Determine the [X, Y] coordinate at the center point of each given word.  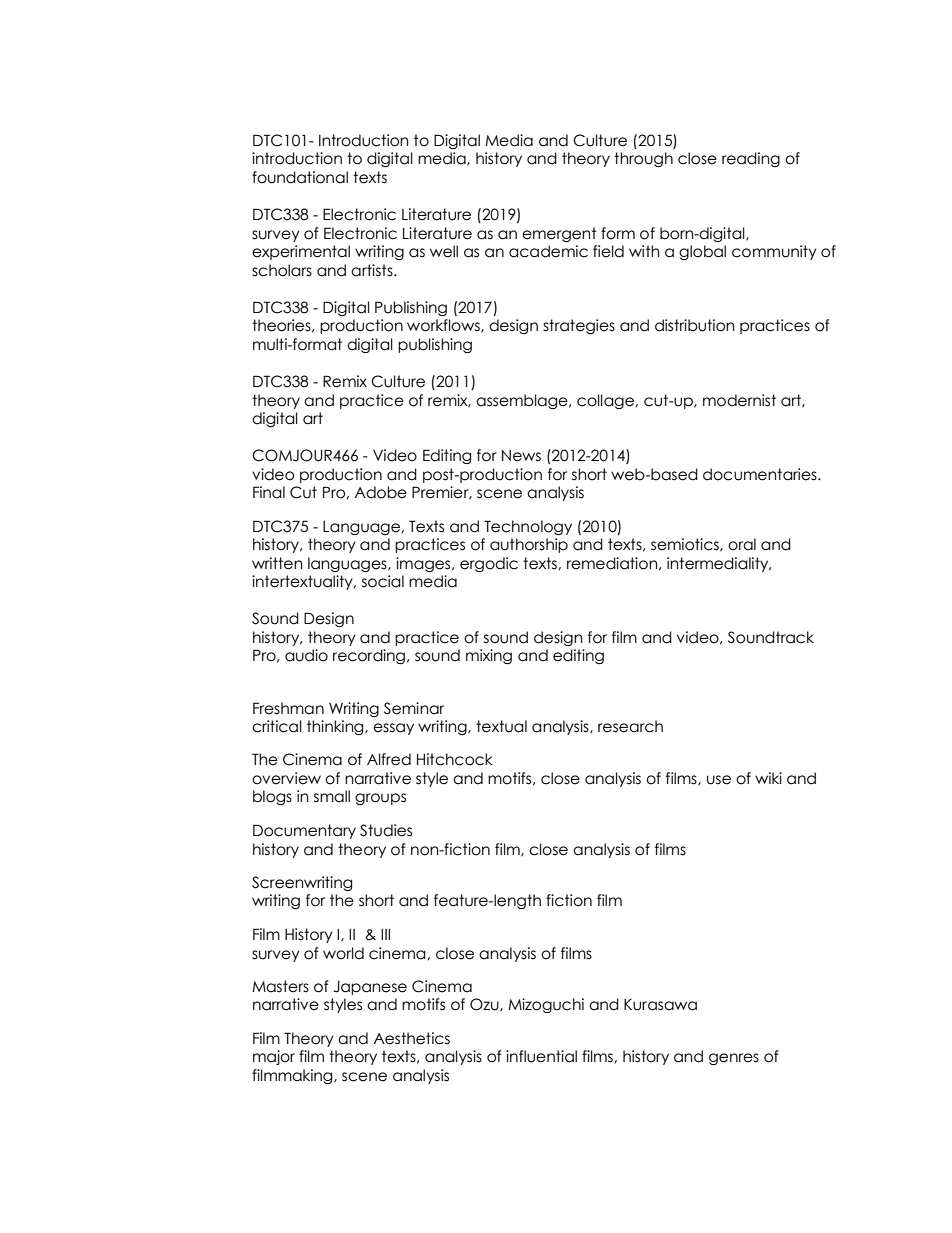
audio [306, 655]
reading [751, 159]
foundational [300, 177]
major [274, 1057]
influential [541, 1056]
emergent [559, 234]
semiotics [686, 545]
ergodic [489, 564]
